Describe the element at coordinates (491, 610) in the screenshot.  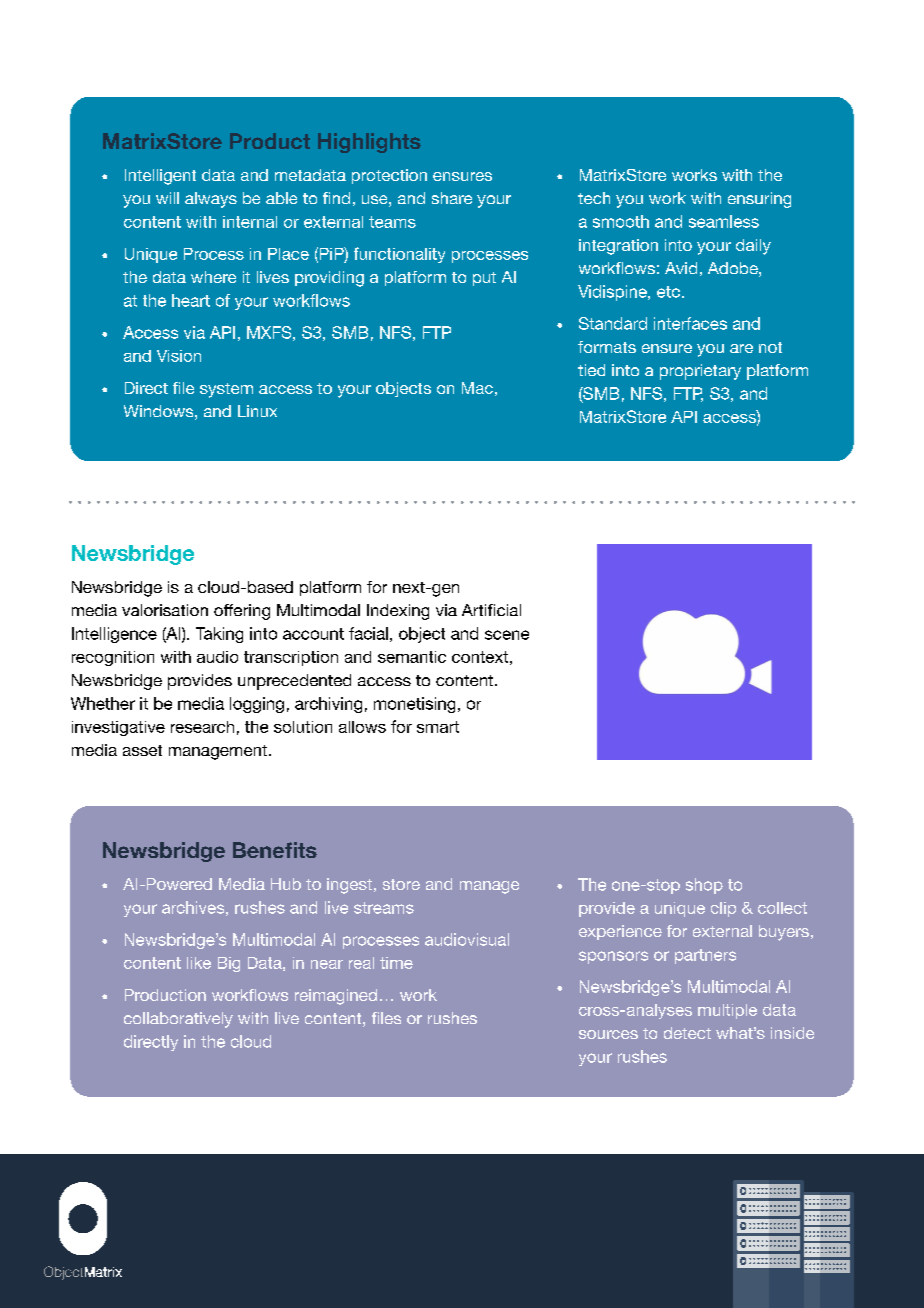
I see `Artificial` at that location.
